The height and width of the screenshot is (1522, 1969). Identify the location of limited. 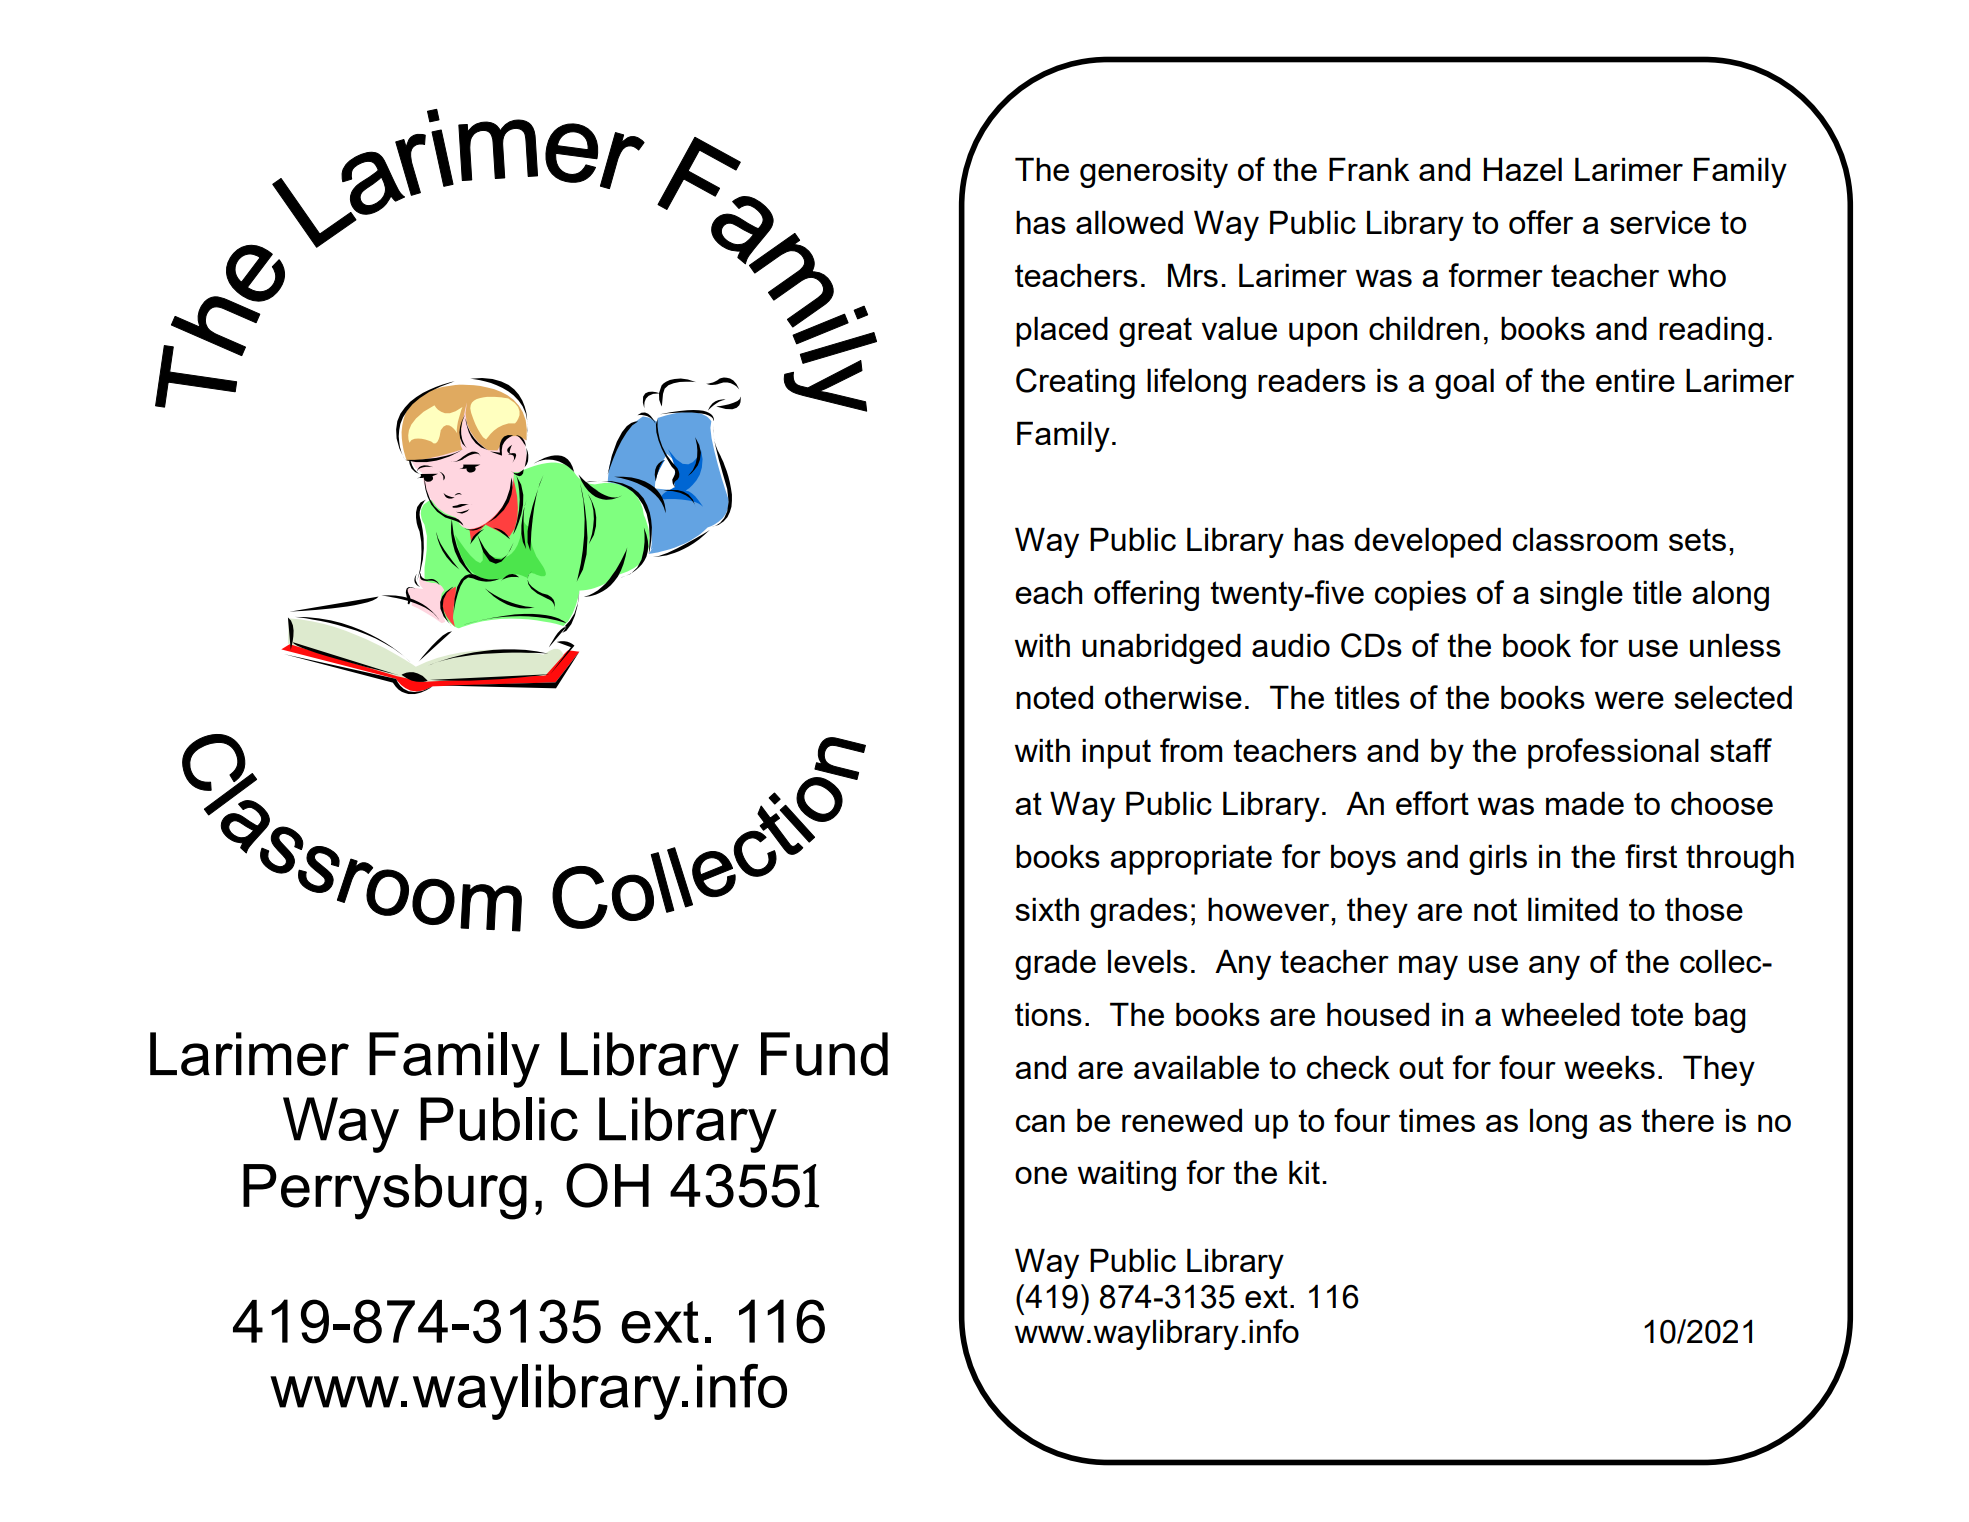
(1573, 909).
